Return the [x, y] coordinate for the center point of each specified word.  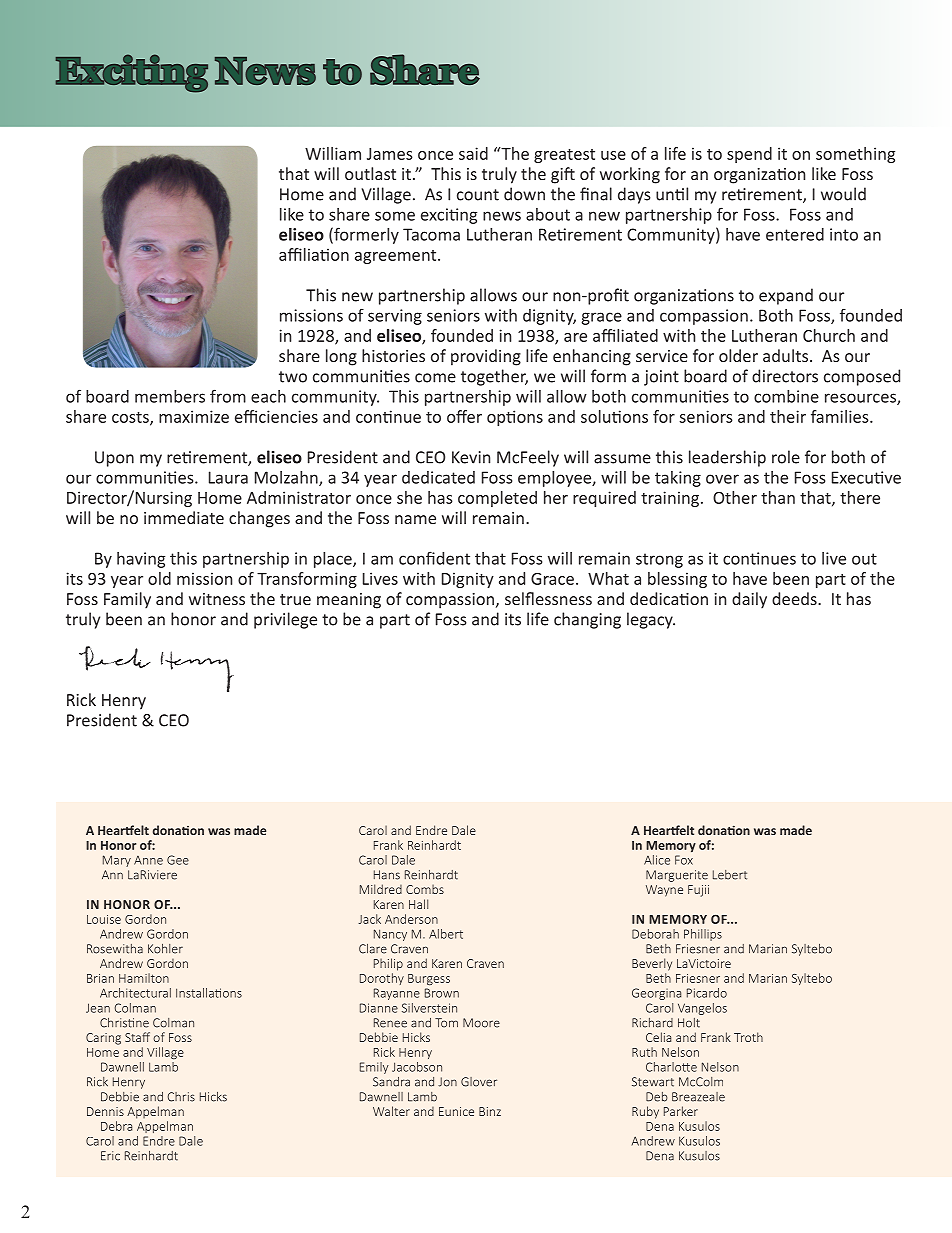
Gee [178, 860]
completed [497, 499]
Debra [116, 1126]
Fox [684, 860]
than [778, 497]
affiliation [314, 254]
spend [749, 155]
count [478, 195]
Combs [425, 889]
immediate [184, 517]
